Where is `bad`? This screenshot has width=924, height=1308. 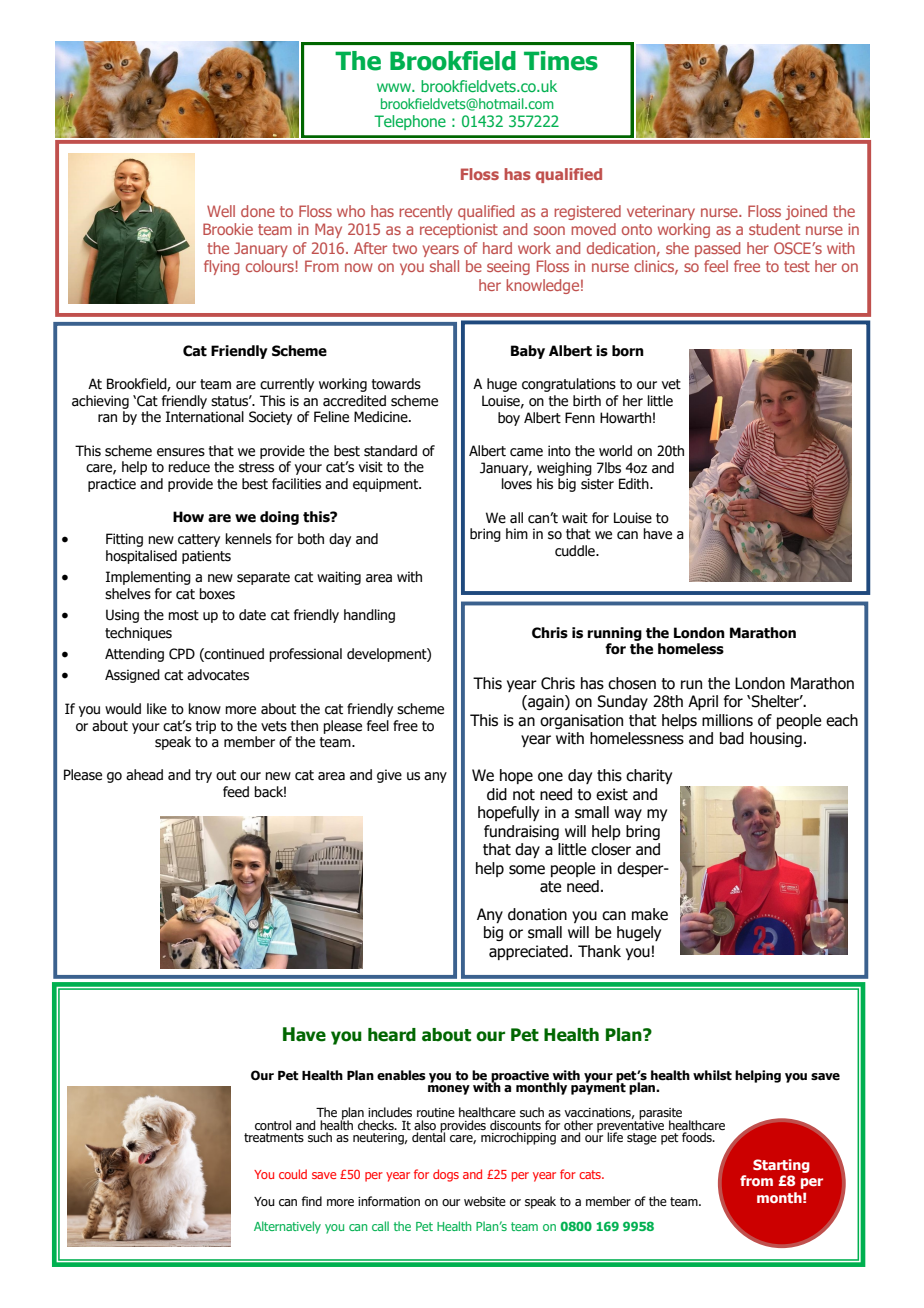
bad is located at coordinates (732, 738).
